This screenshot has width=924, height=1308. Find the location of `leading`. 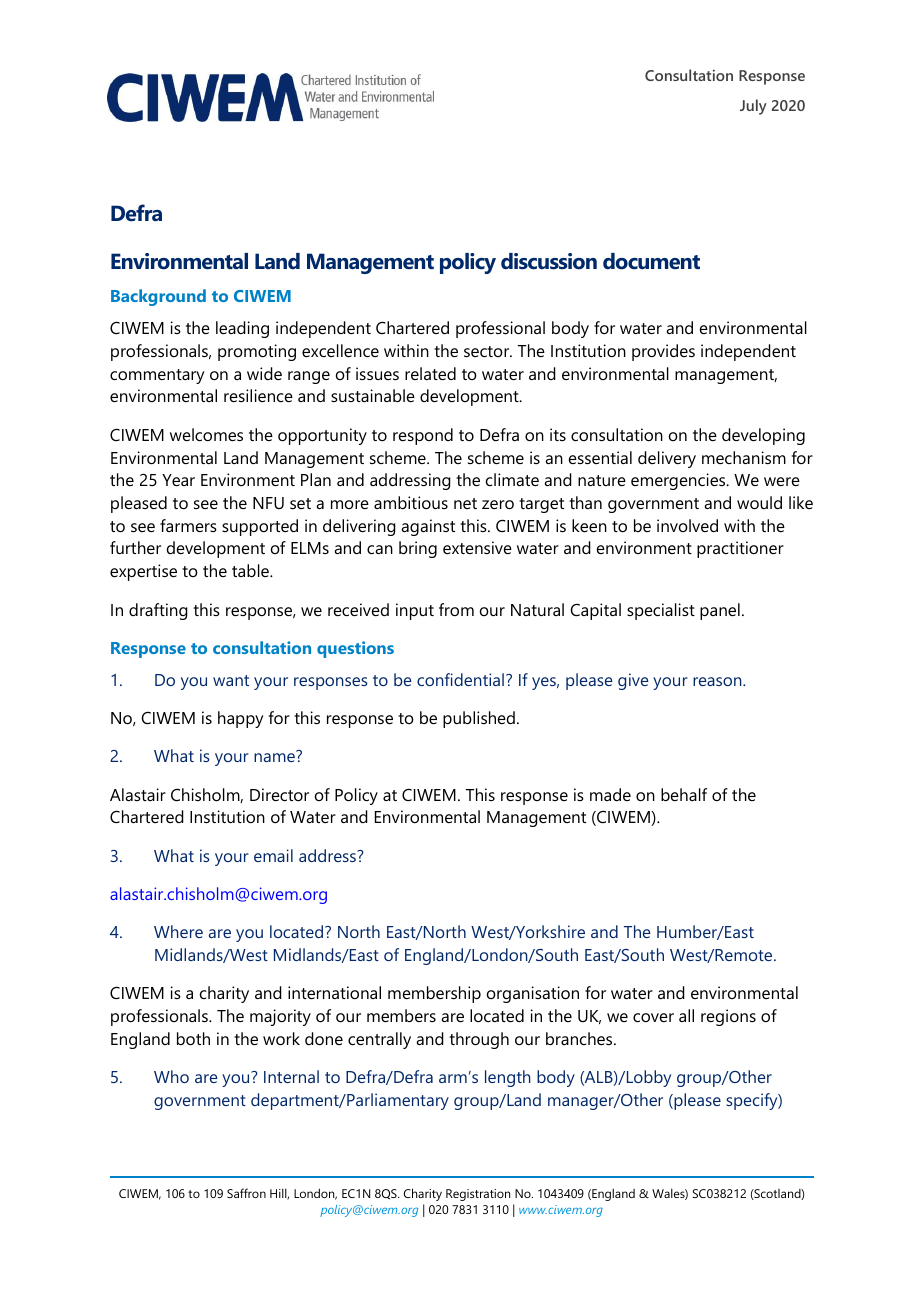

leading is located at coordinates (242, 329).
